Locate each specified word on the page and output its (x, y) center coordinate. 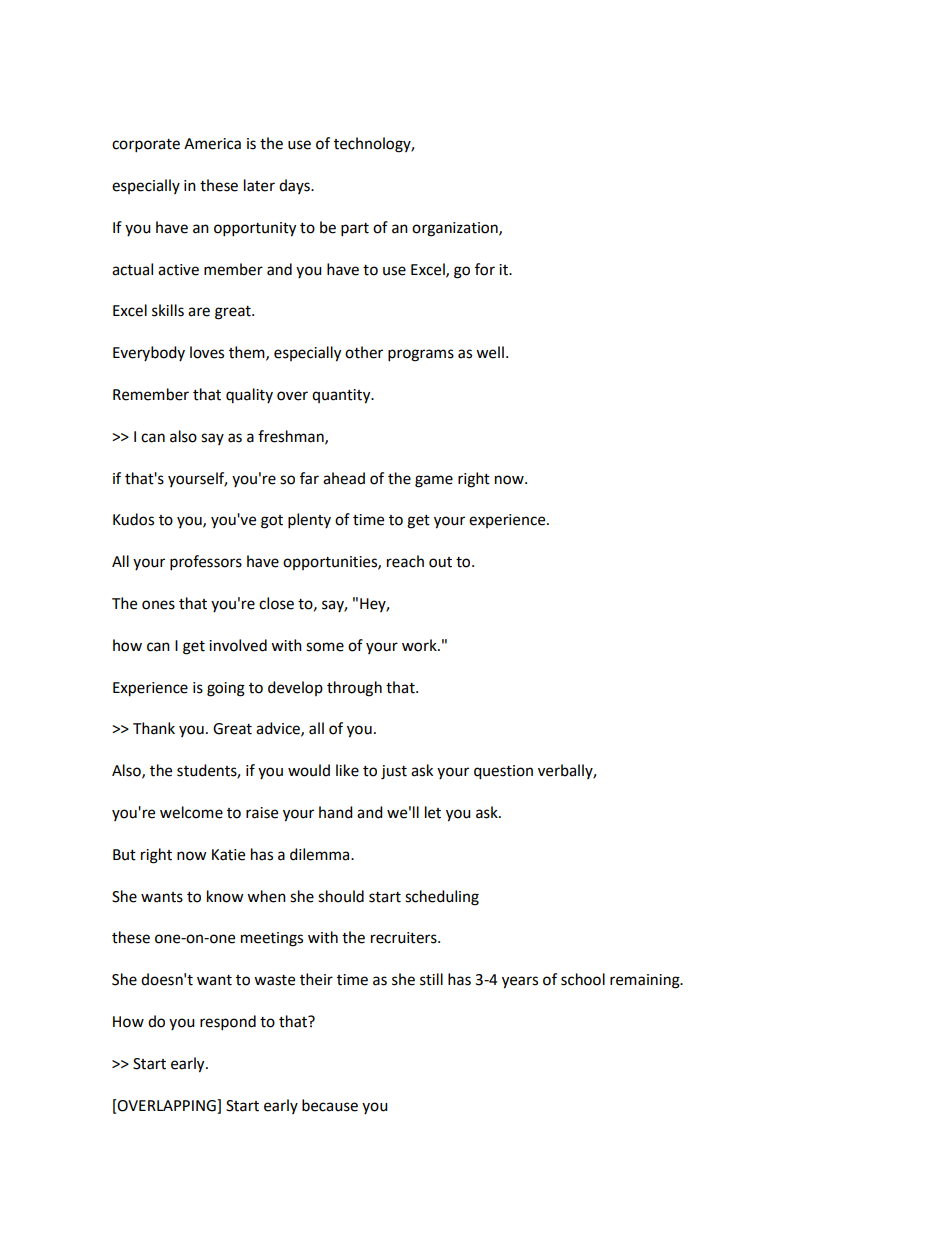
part (355, 230)
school (583, 979)
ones (158, 605)
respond (228, 1023)
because (330, 1105)
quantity (342, 396)
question (503, 772)
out (440, 562)
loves (207, 352)
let (433, 812)
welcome (191, 812)
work (420, 645)
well (490, 352)
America (212, 144)
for (485, 269)
